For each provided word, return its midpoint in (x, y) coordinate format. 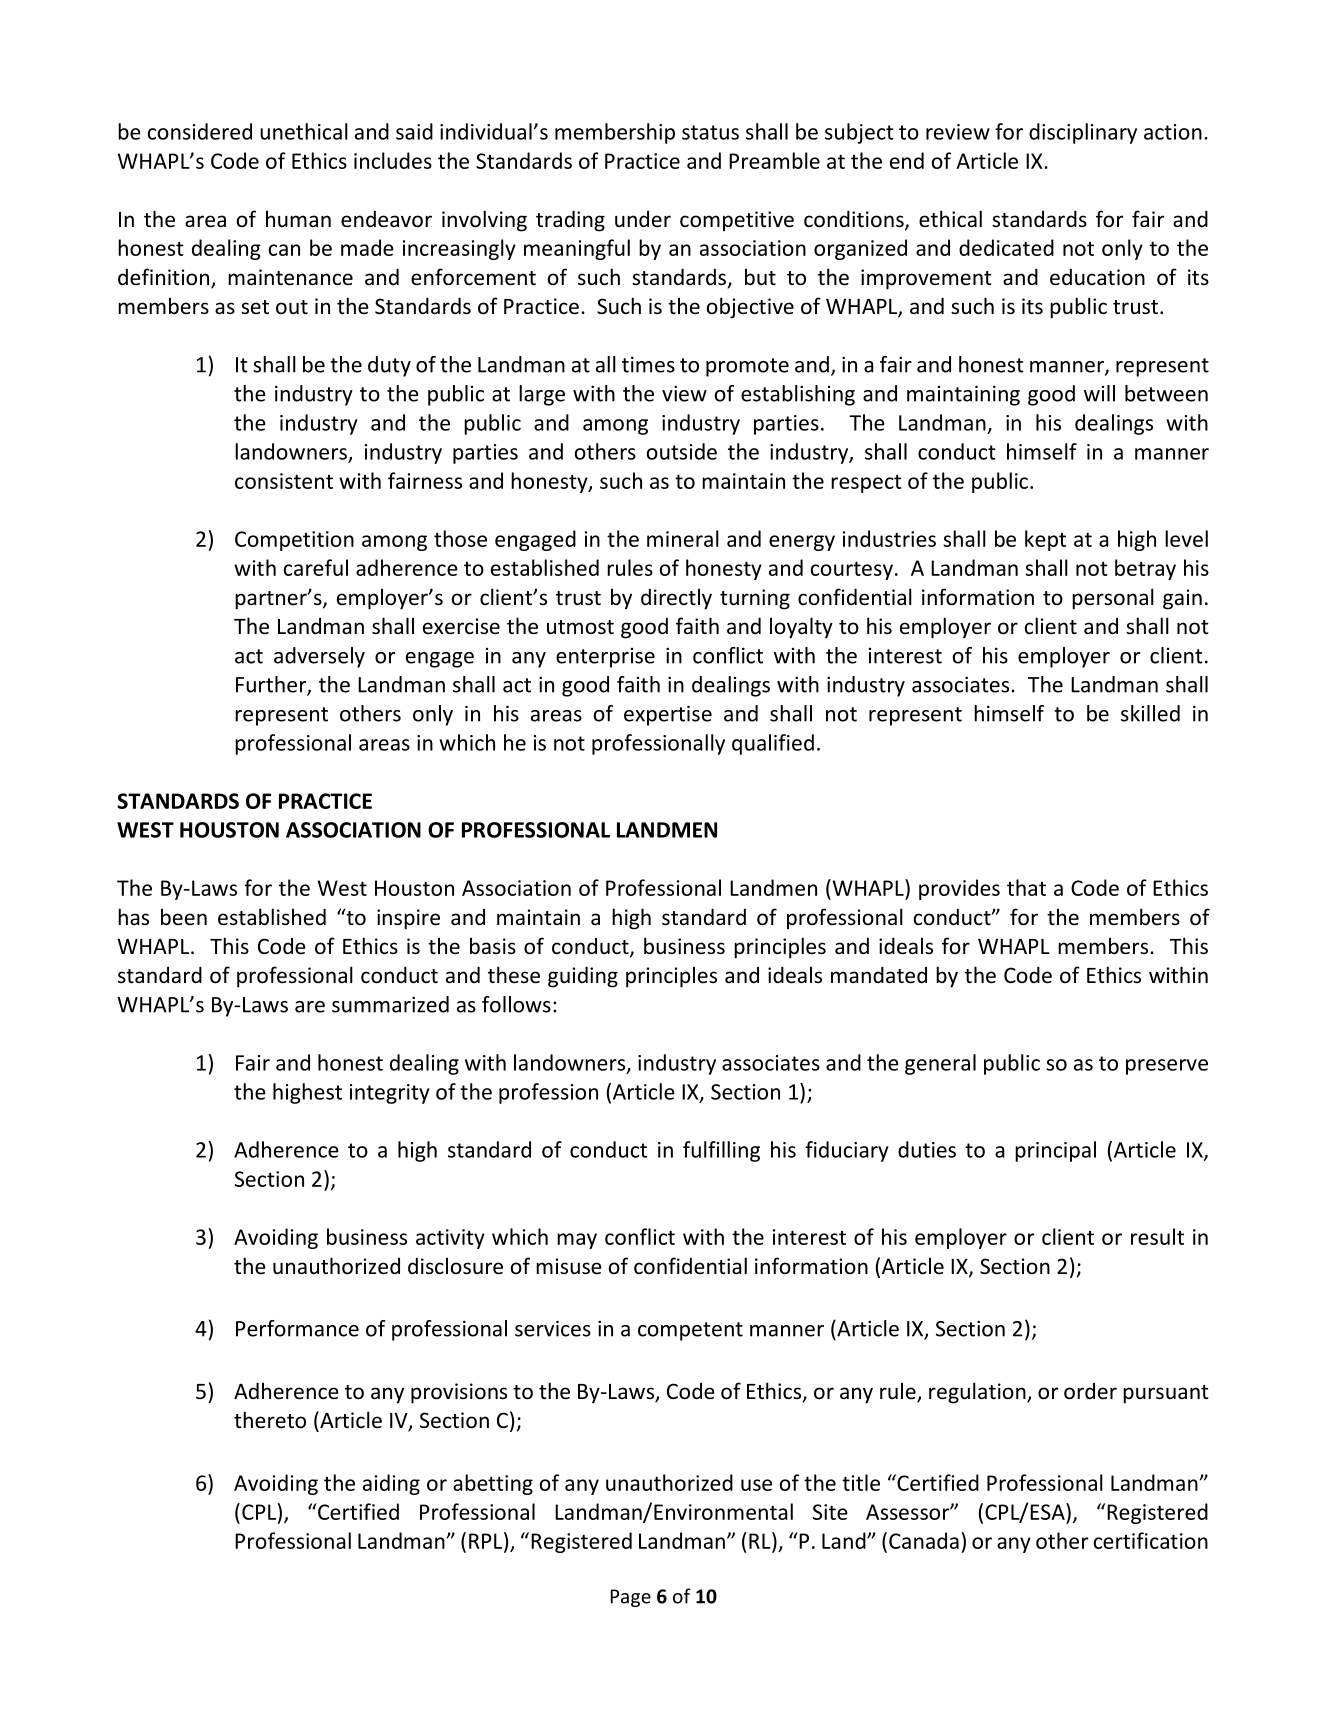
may (577, 1241)
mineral (683, 538)
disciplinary (1083, 133)
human (298, 218)
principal (1055, 1151)
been (184, 916)
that (1026, 887)
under (643, 219)
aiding (391, 1484)
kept (1045, 540)
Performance (297, 1328)
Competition (294, 541)
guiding (583, 977)
